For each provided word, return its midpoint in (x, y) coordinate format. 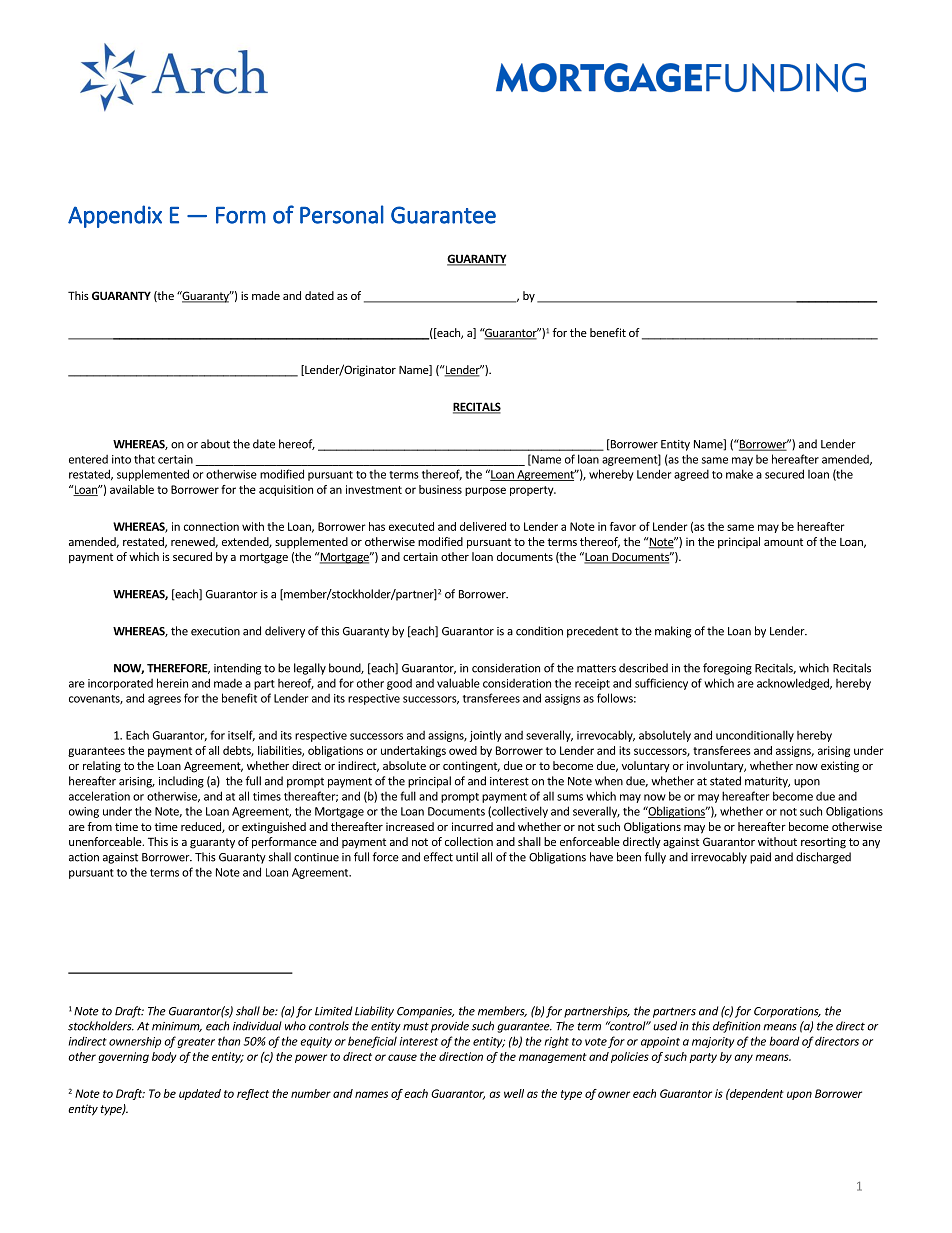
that (144, 459)
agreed (691, 475)
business (440, 489)
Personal (342, 214)
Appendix (115, 216)
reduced (202, 827)
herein (172, 683)
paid (760, 858)
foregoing (727, 669)
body (164, 1057)
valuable (458, 683)
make (739, 474)
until (467, 857)
